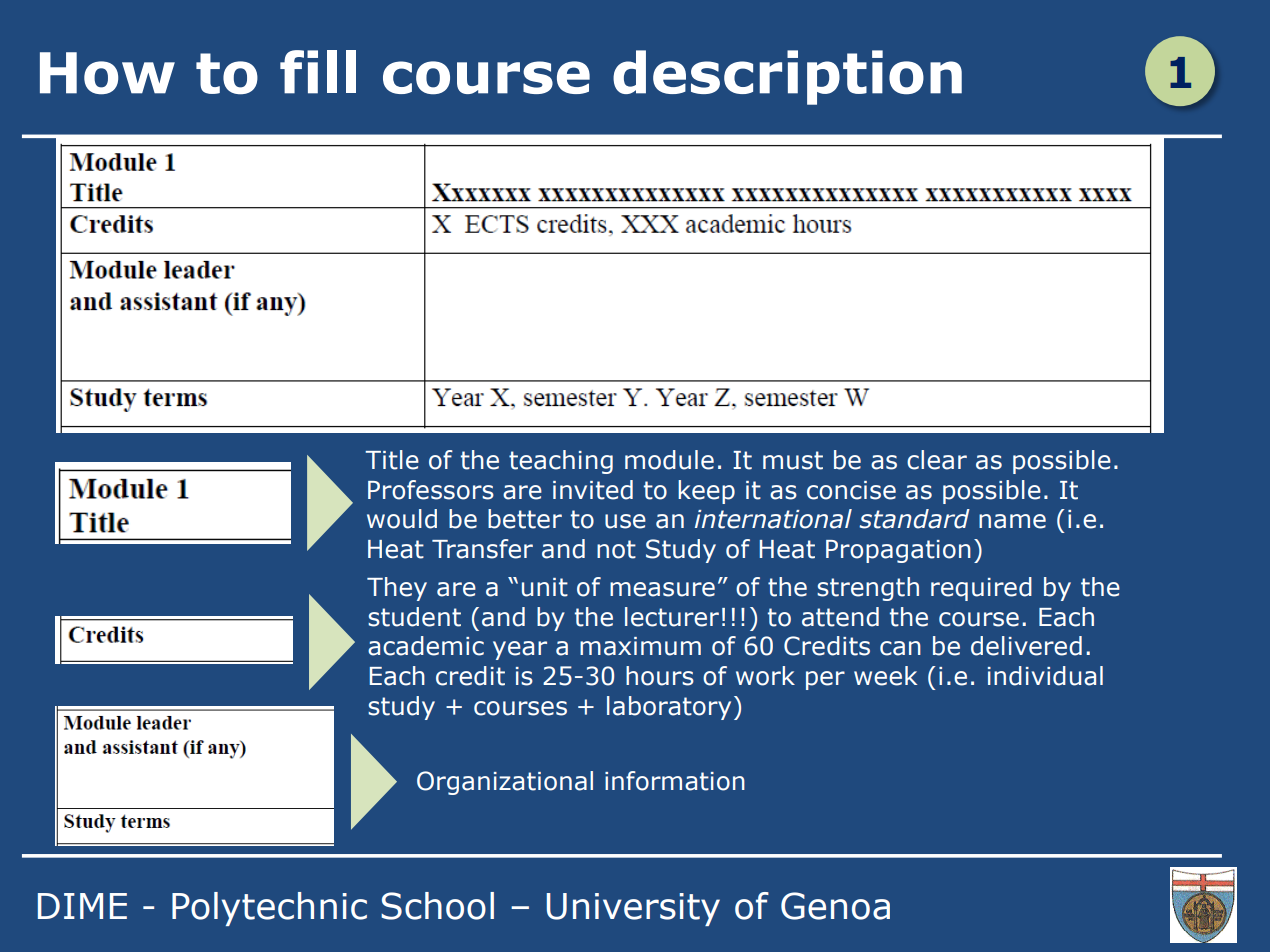 Image resolution: width=1270 pixels, height=952 pixels. I want to click on Polytechnic, so click(269, 909).
